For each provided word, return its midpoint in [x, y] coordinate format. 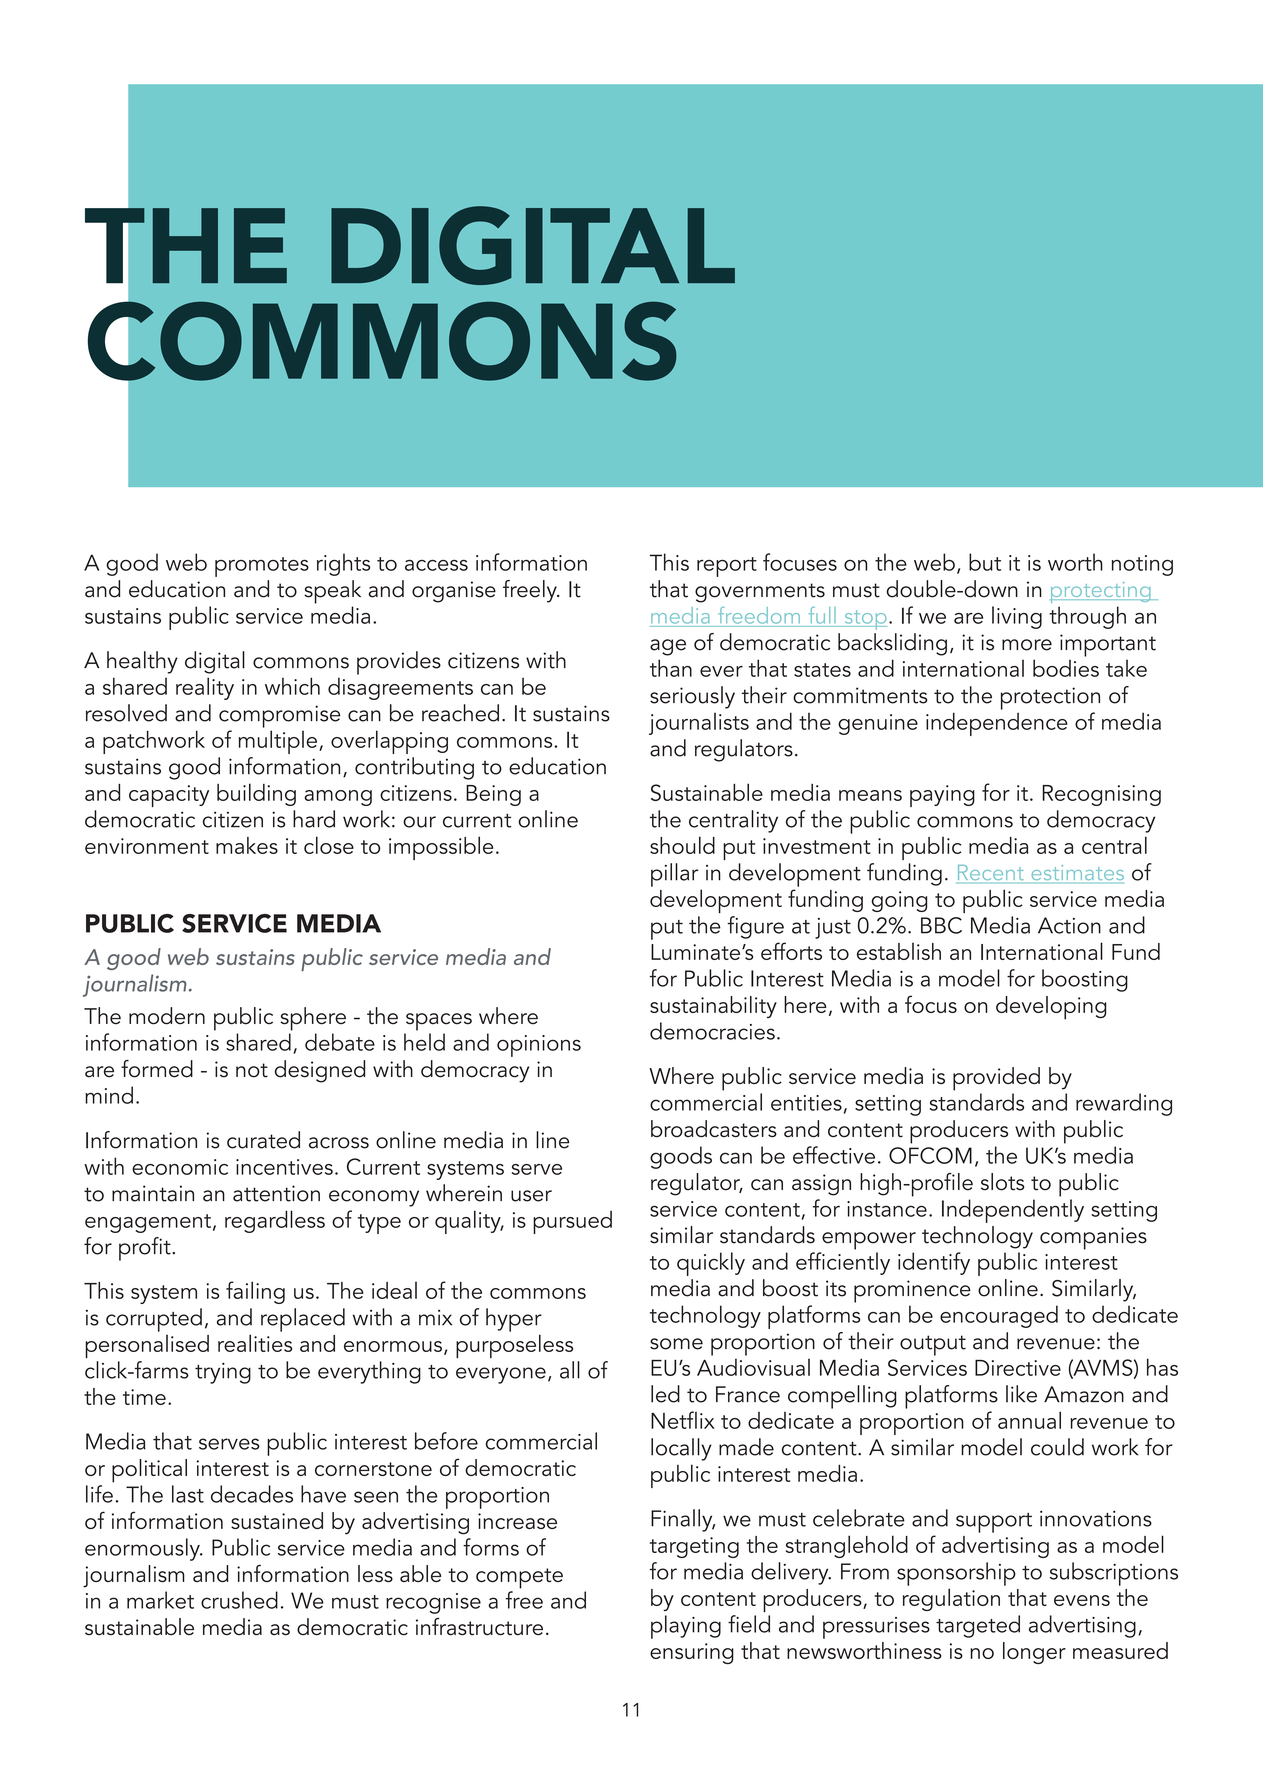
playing [686, 1627]
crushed [239, 1600]
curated [263, 1140]
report [727, 567]
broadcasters [714, 1129]
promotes [262, 567]
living [1017, 617]
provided [996, 1079]
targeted [978, 1626]
